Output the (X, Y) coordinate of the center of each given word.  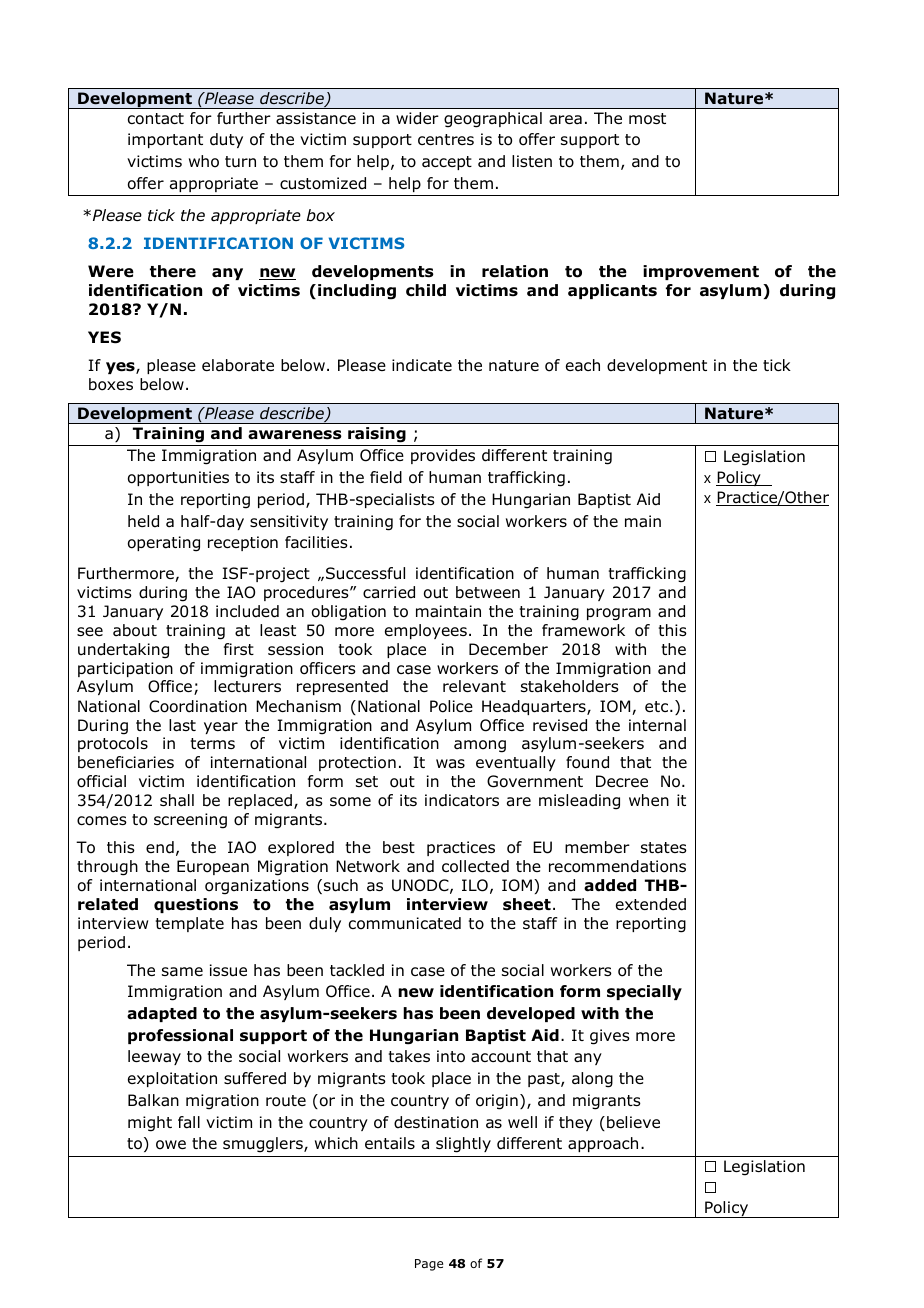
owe (171, 1145)
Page (429, 1265)
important (165, 140)
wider (417, 118)
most (647, 119)
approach (603, 1144)
